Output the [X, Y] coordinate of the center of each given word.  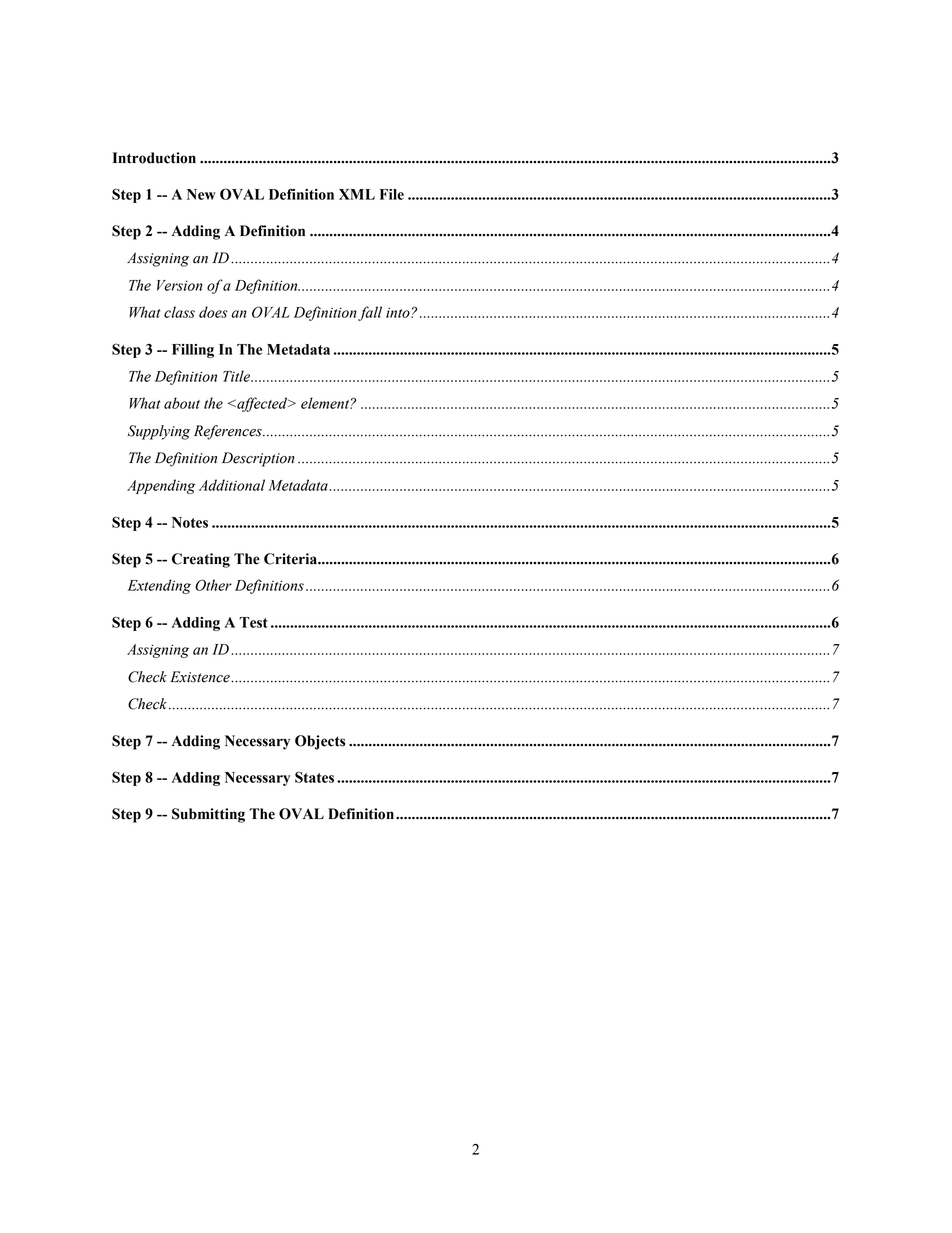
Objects [320, 742]
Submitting [208, 815]
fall [370, 313]
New [201, 194]
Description [258, 459]
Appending [161, 486]
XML [357, 194]
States [314, 777]
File [392, 194]
